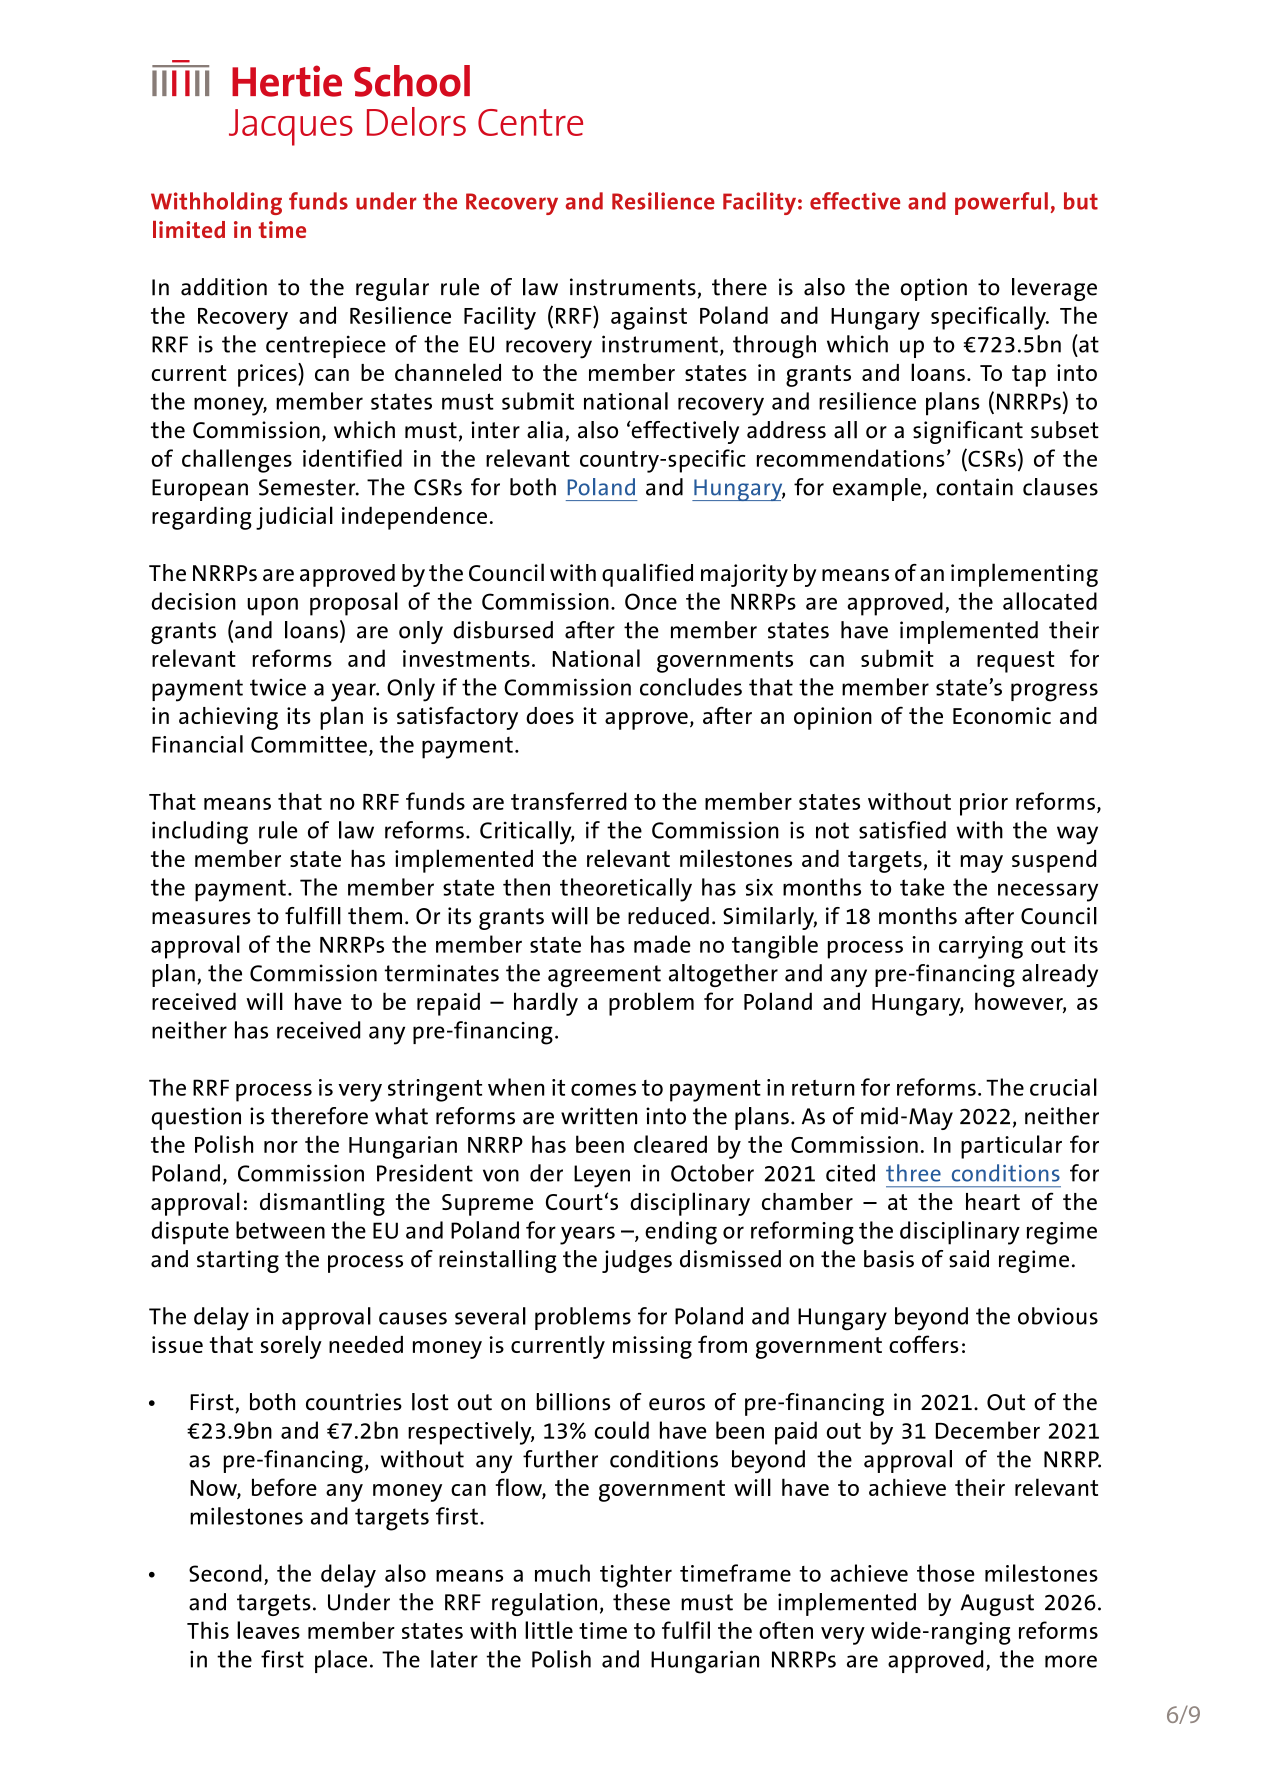 The width and height of the screenshot is (1261, 1783). What do you see at coordinates (268, 1630) in the screenshot?
I see `leaves` at bounding box center [268, 1630].
